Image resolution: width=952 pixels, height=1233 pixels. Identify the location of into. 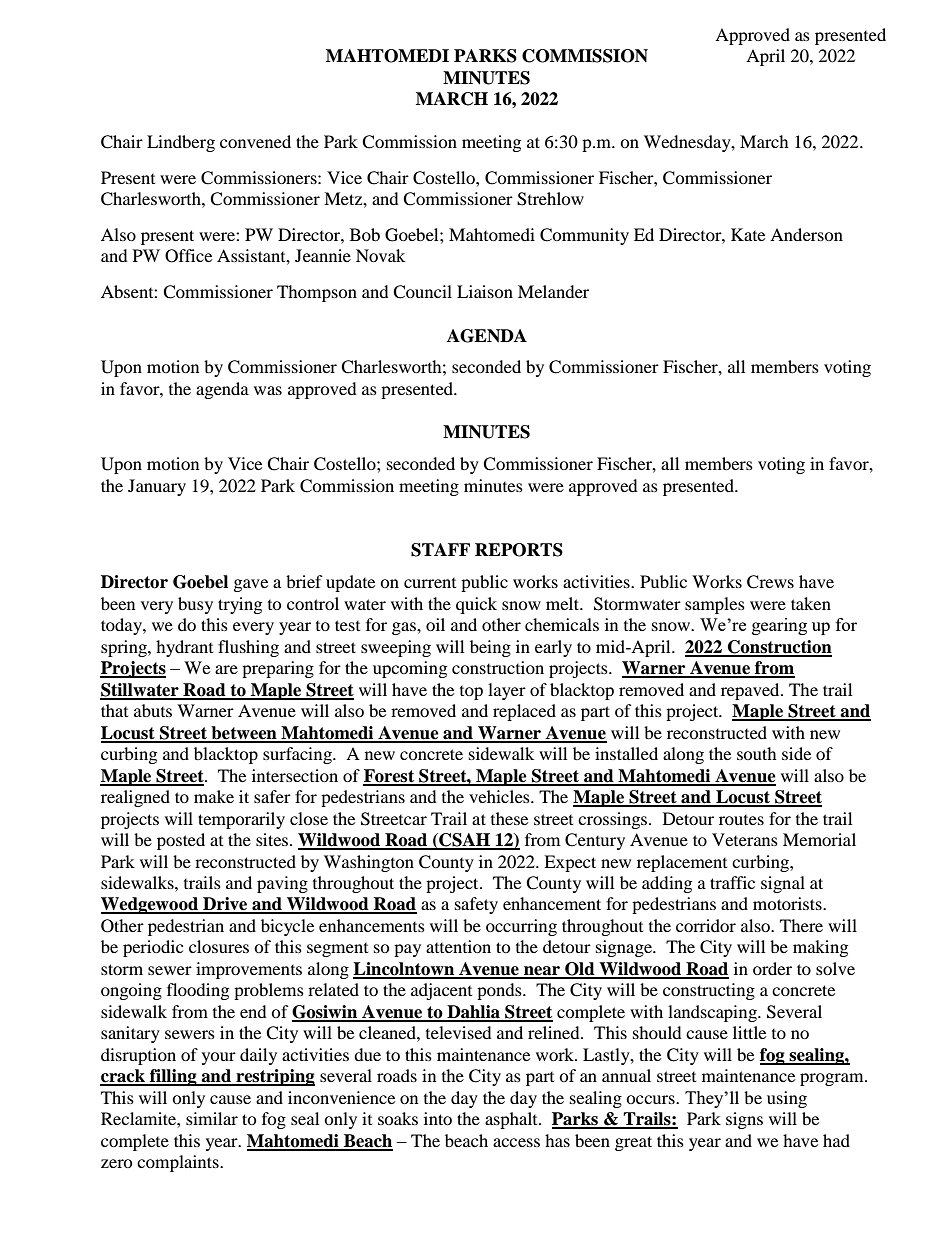
(438, 1118).
